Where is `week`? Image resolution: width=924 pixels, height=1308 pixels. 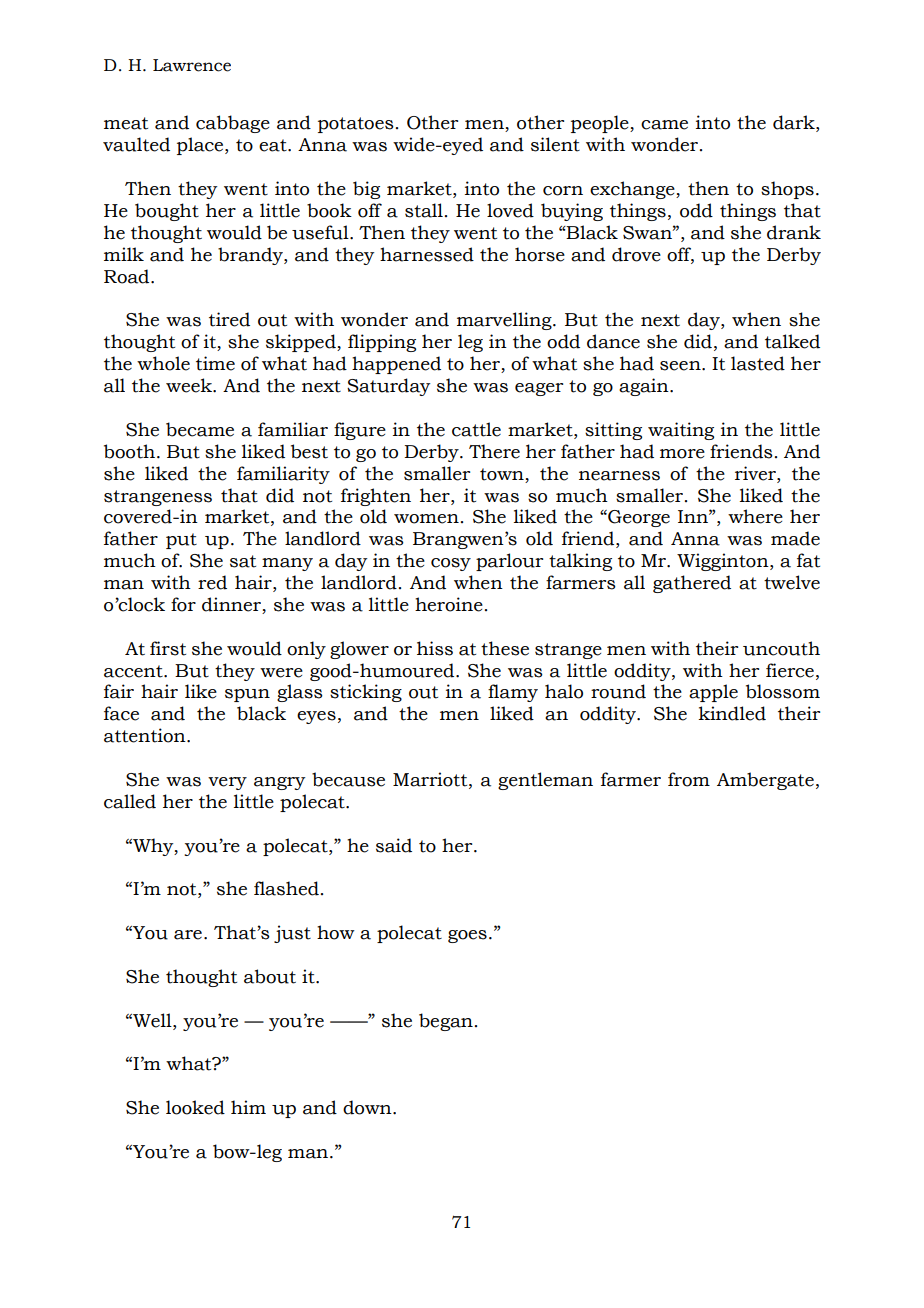 week is located at coordinates (190, 385).
